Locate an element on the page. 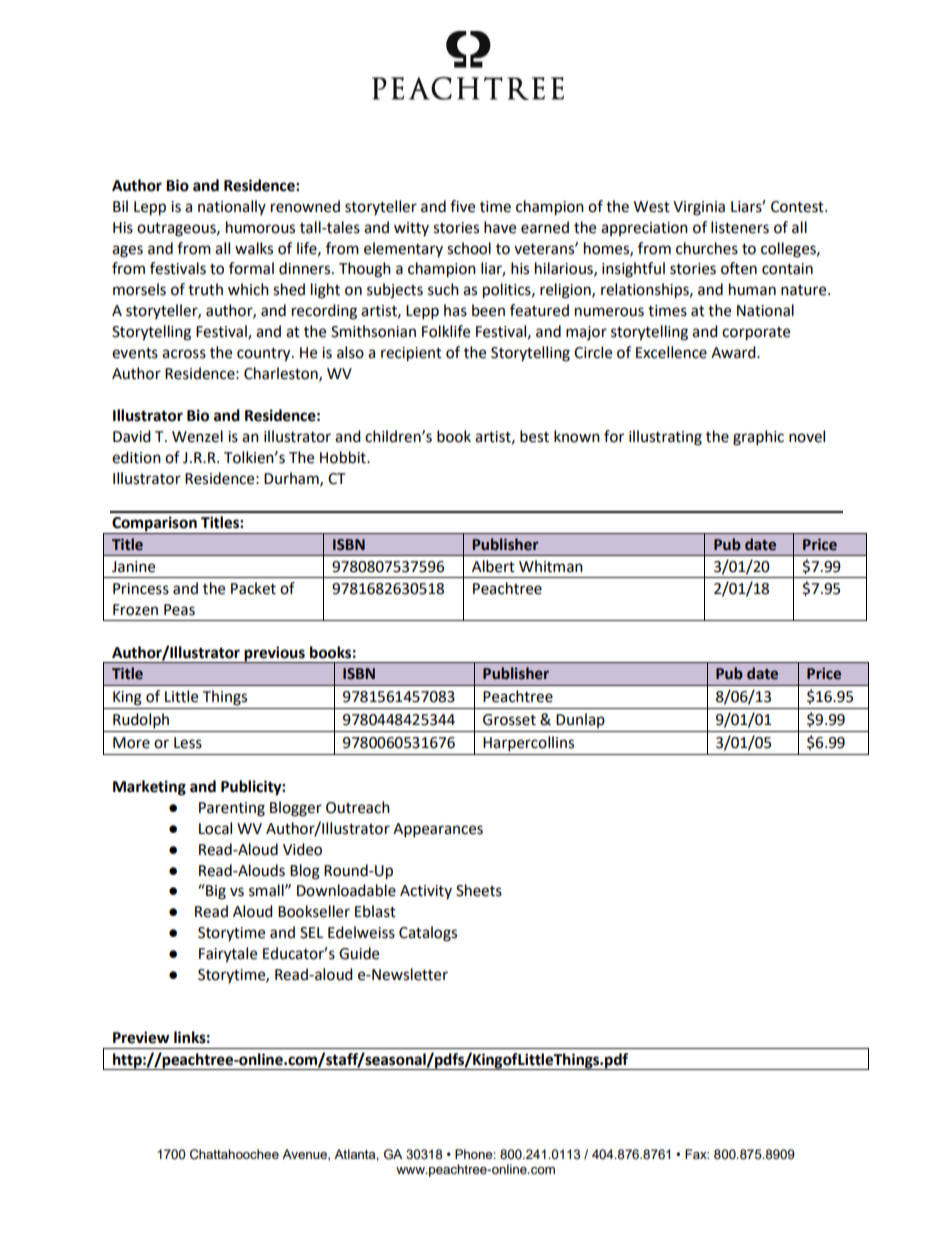 This page has width=952, height=1233. Guide is located at coordinates (359, 953).
